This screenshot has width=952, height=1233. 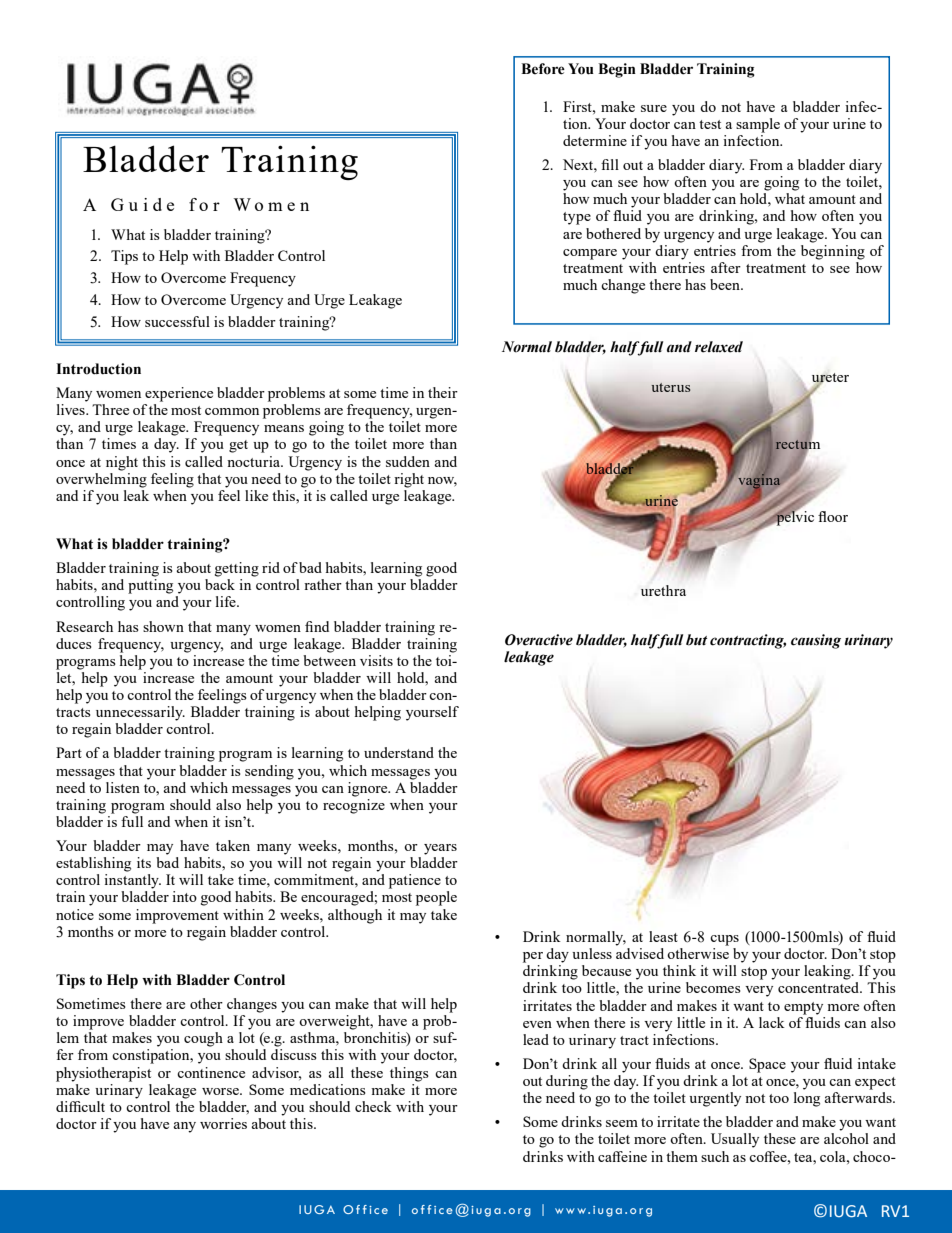 I want to click on long, so click(x=807, y=1099).
